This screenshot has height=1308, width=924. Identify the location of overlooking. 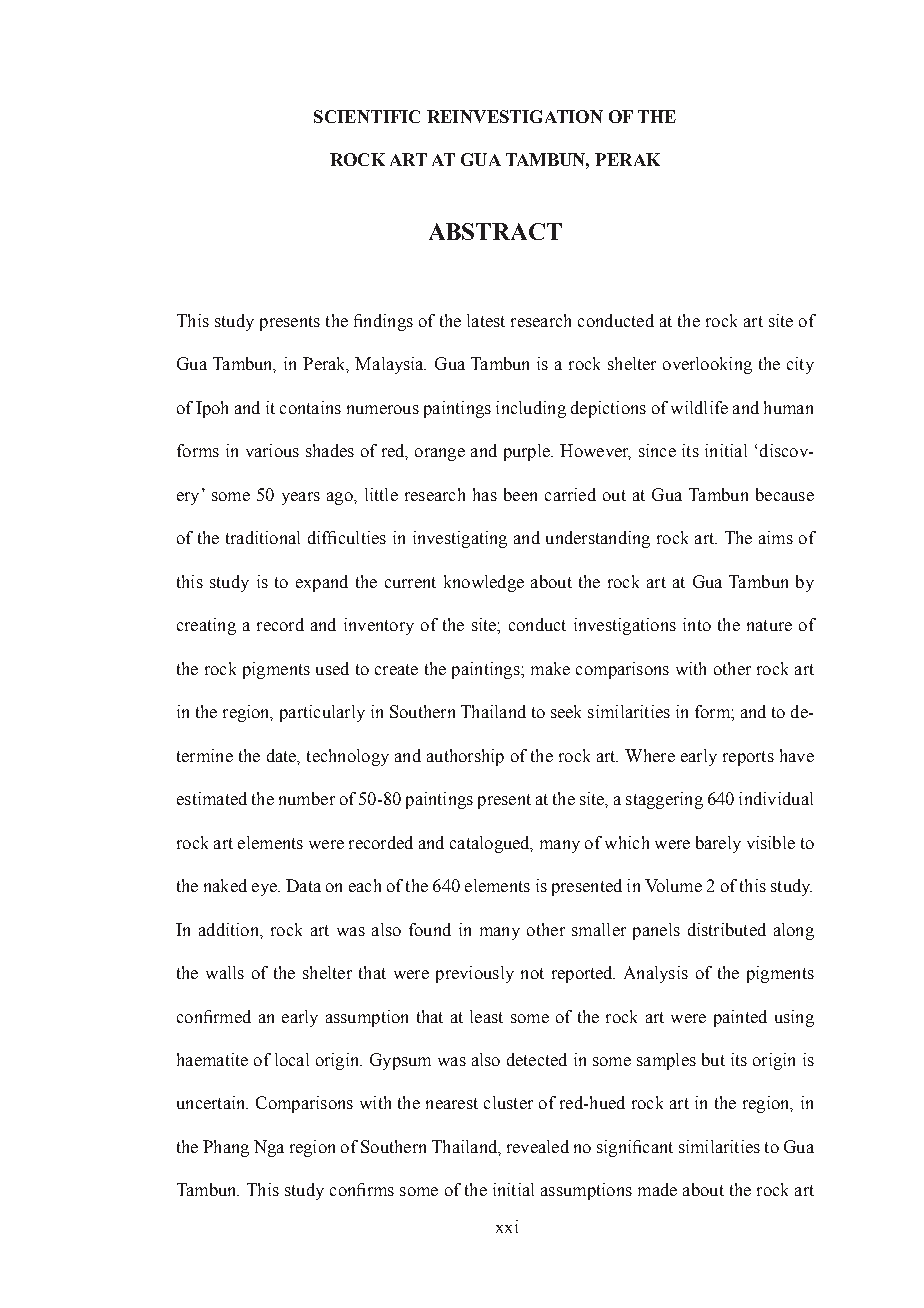
(707, 365).
